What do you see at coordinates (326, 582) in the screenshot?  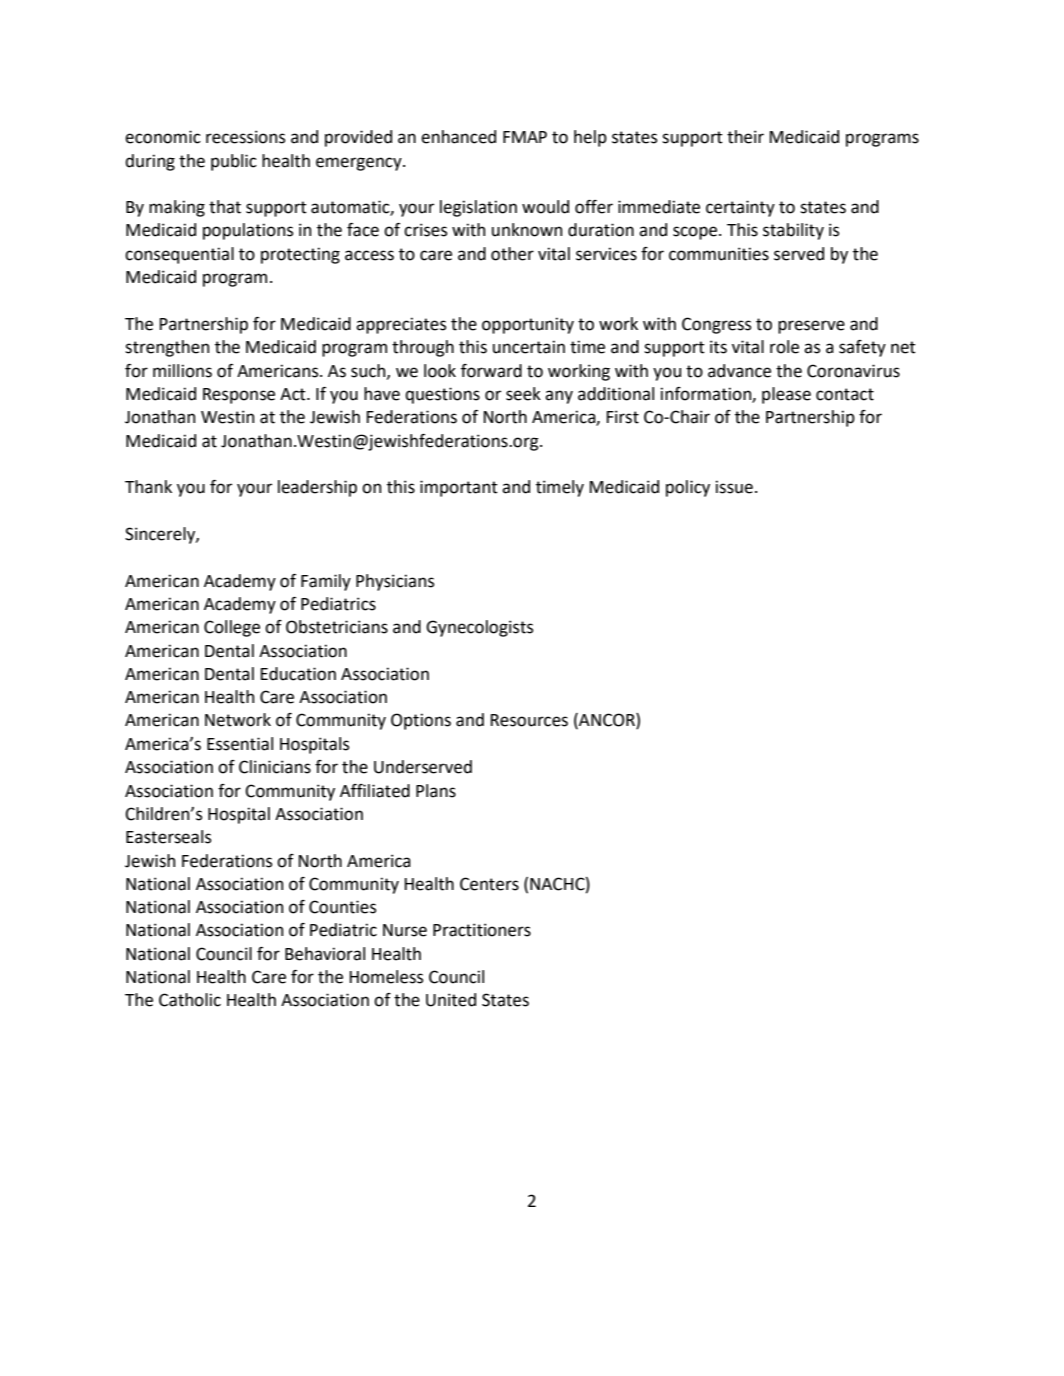 I see `Family` at bounding box center [326, 582].
